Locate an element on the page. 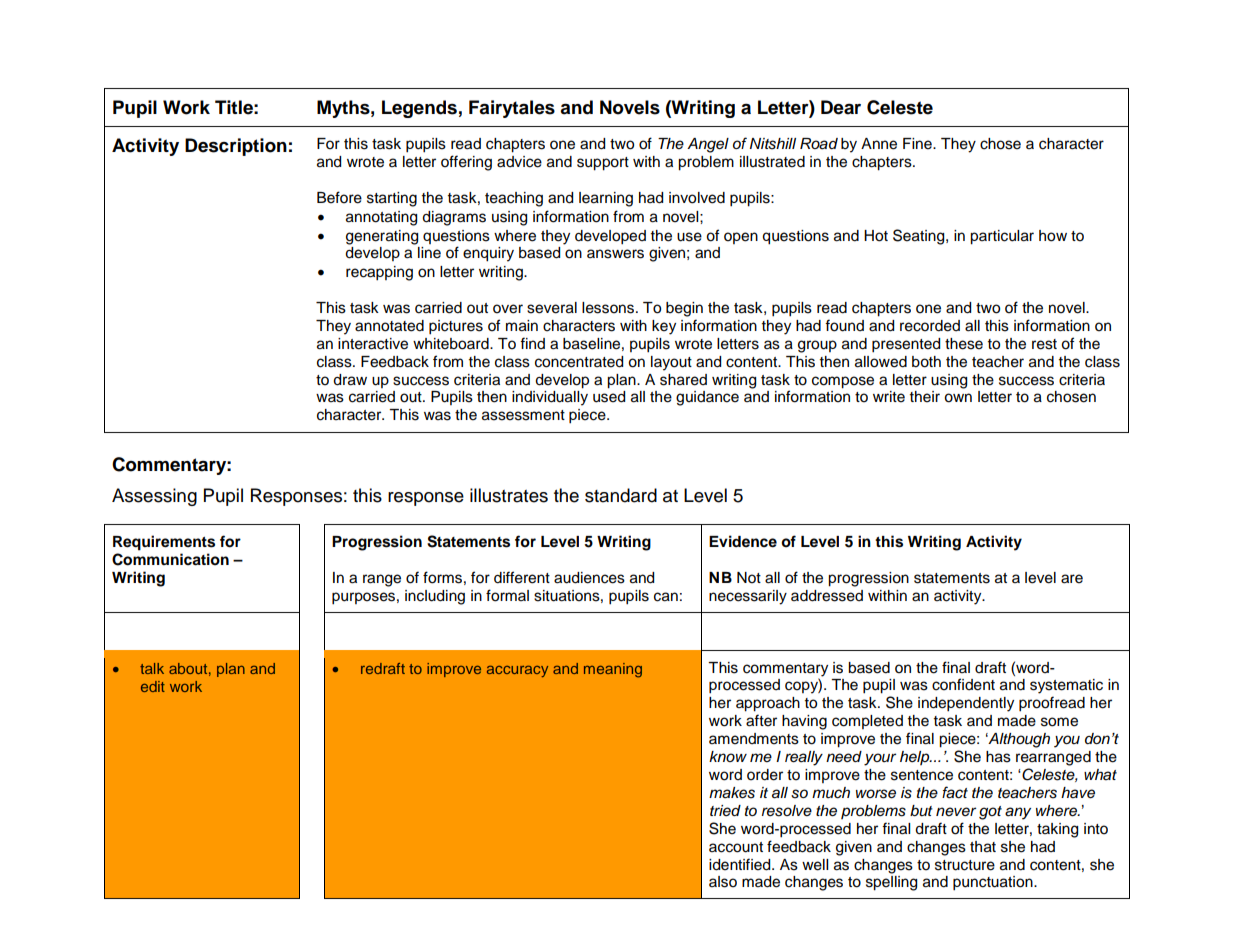  Assessing is located at coordinates (154, 497).
